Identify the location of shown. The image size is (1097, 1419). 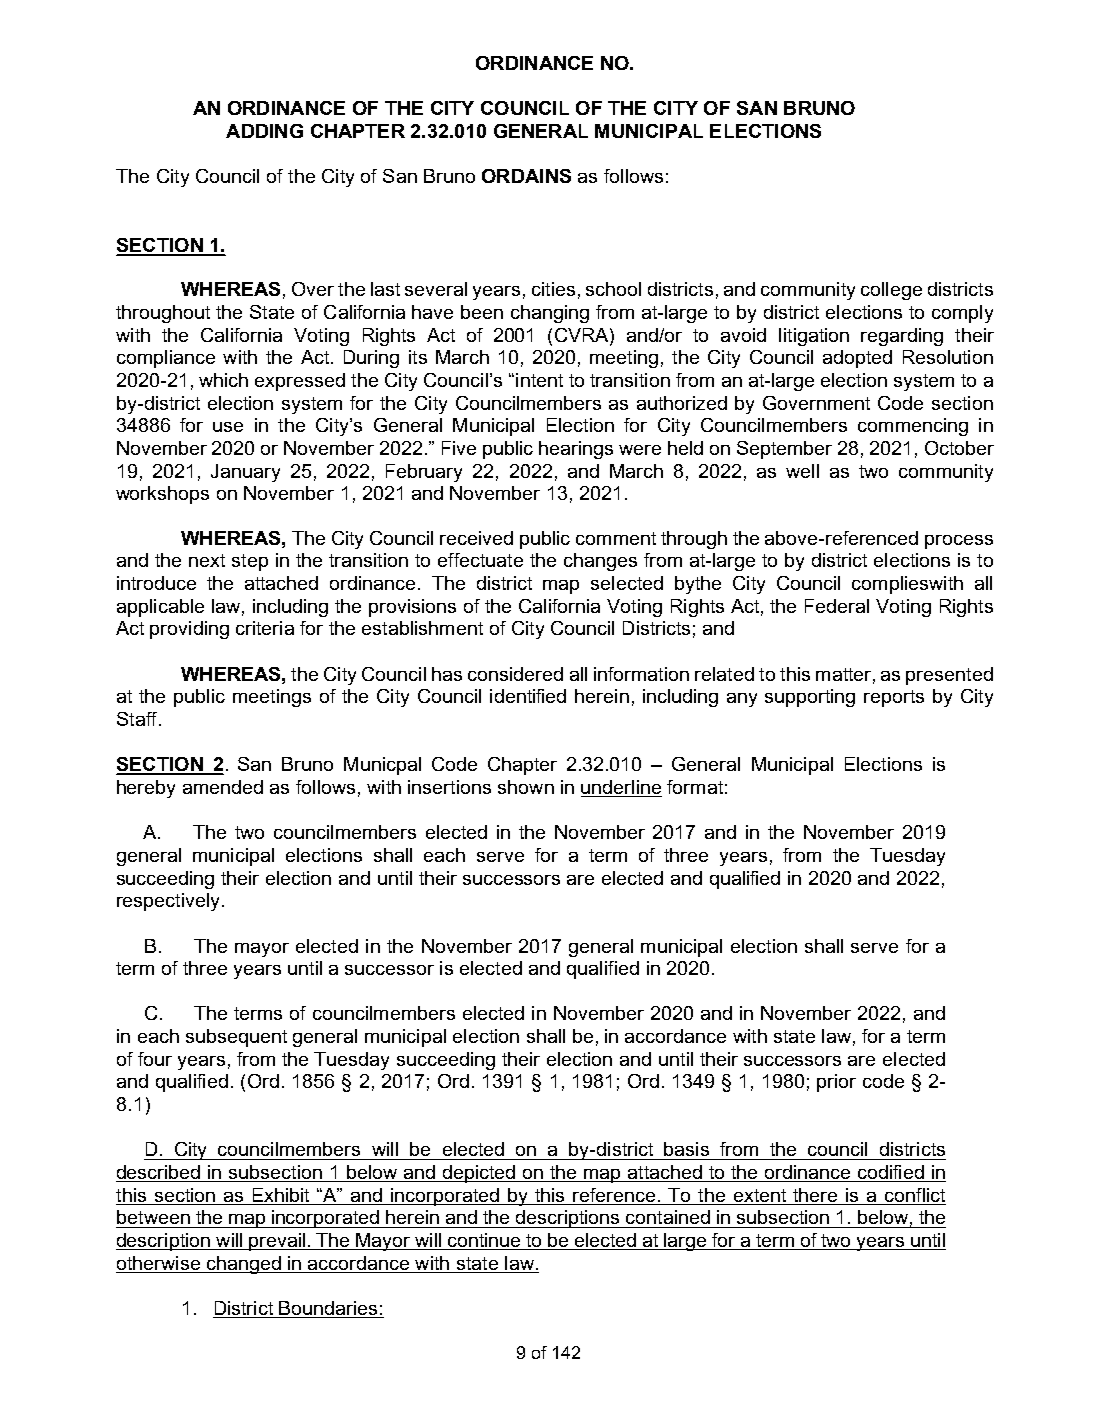
(526, 787).
